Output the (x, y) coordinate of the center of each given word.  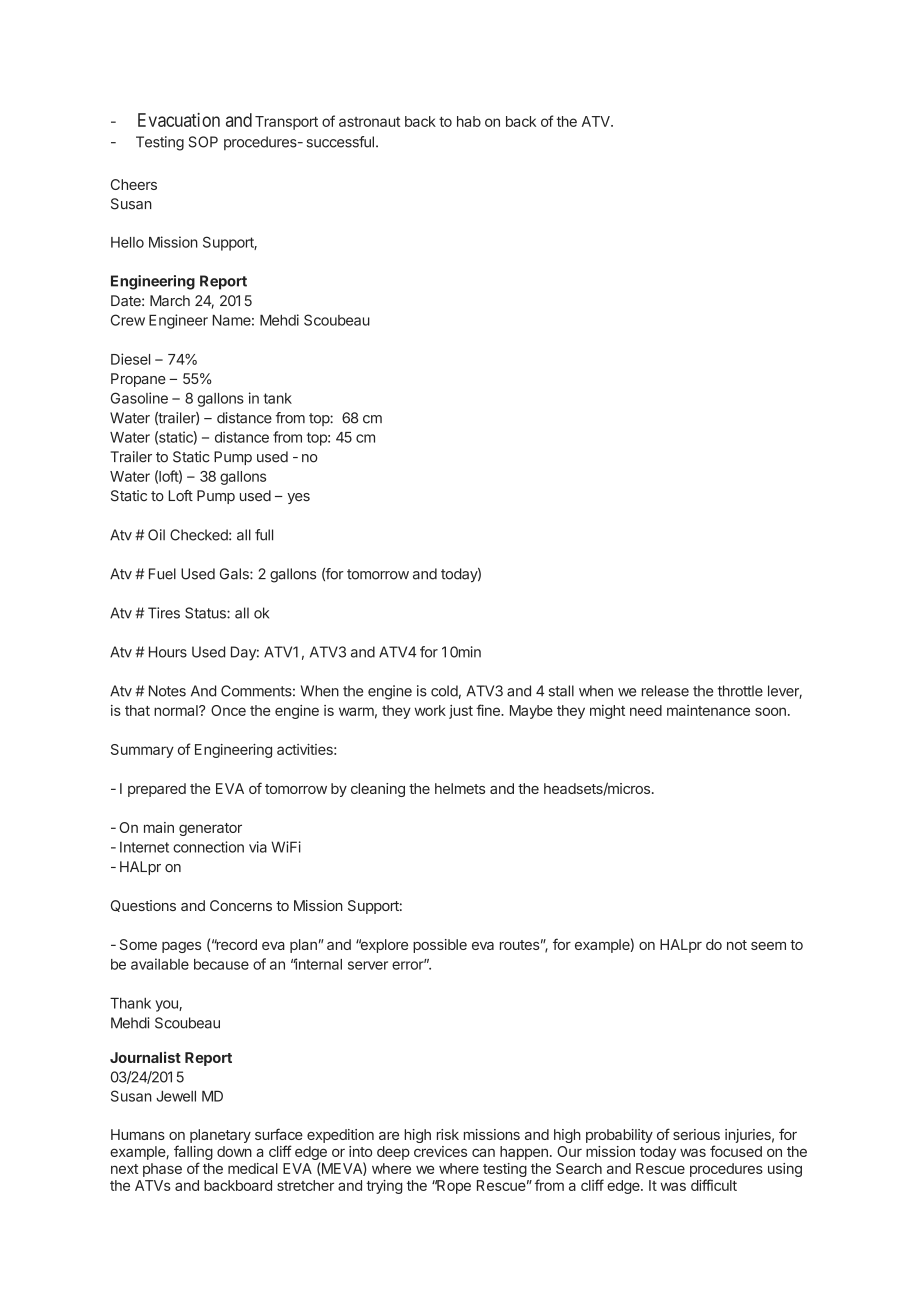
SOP (203, 142)
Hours (168, 652)
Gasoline (139, 398)
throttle (740, 691)
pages (181, 947)
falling (193, 1154)
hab (469, 121)
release (665, 691)
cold (444, 691)
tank (277, 398)
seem (768, 946)
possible (440, 946)
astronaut (369, 122)
